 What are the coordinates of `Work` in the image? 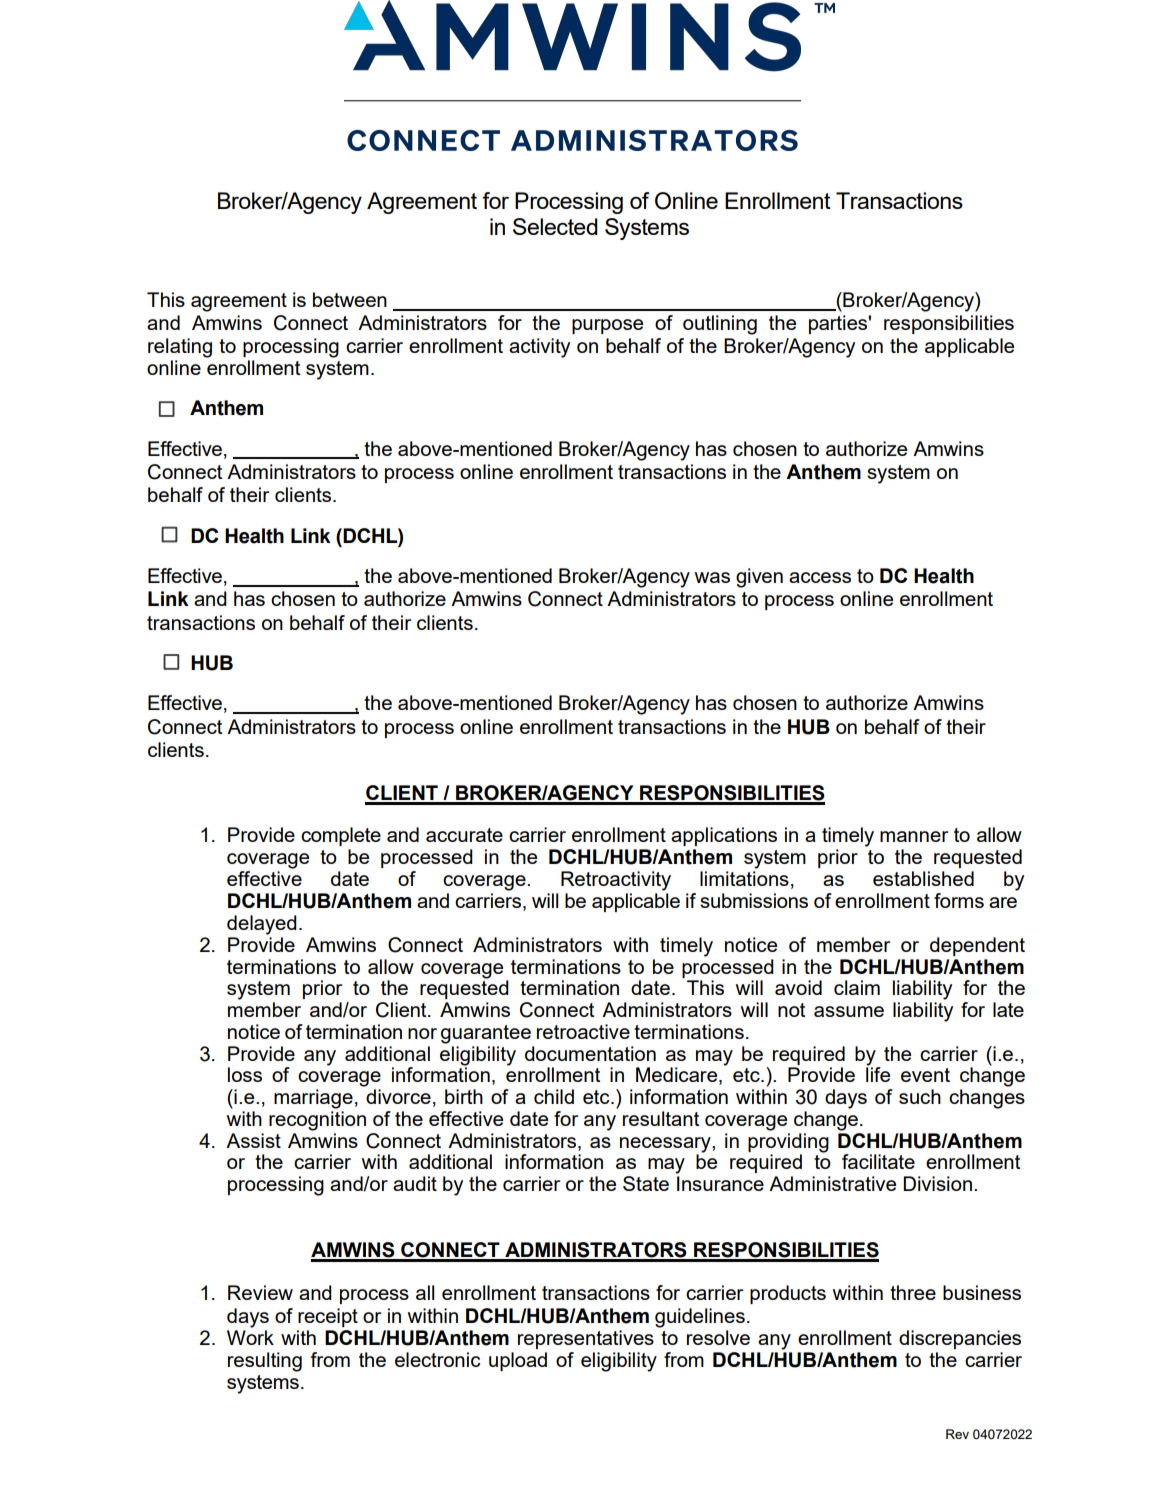 It's located at (250, 1337).
